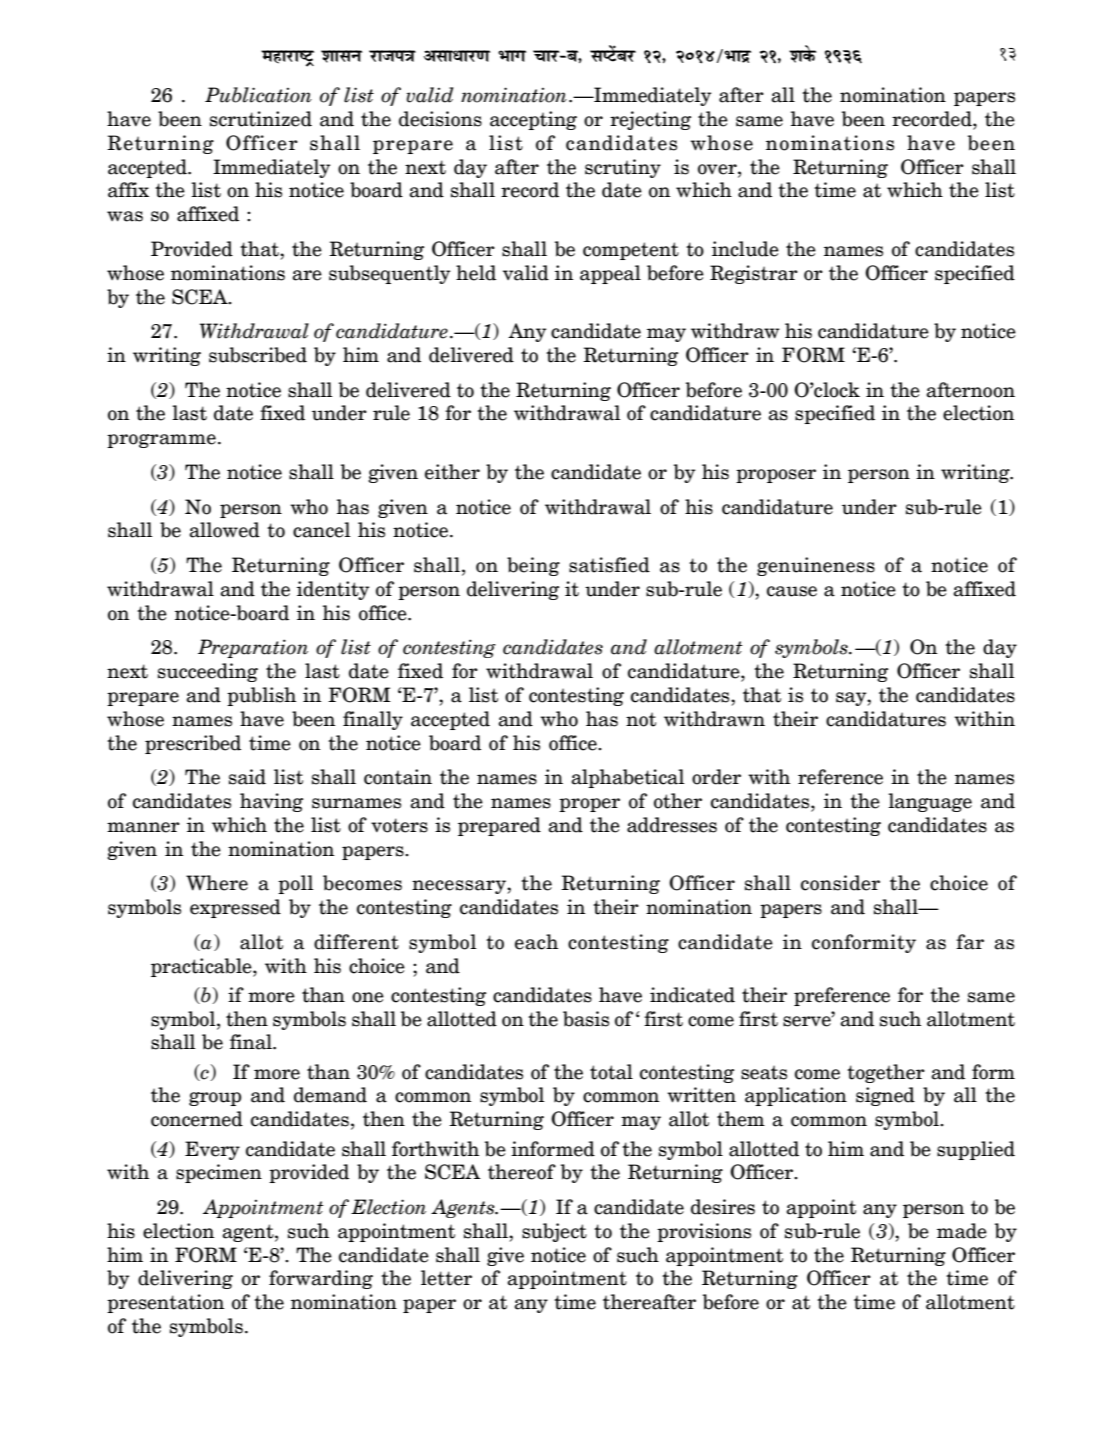 The height and width of the document is (1429, 1104). Describe the element at coordinates (554, 1232) in the document. I see `subject` at that location.
